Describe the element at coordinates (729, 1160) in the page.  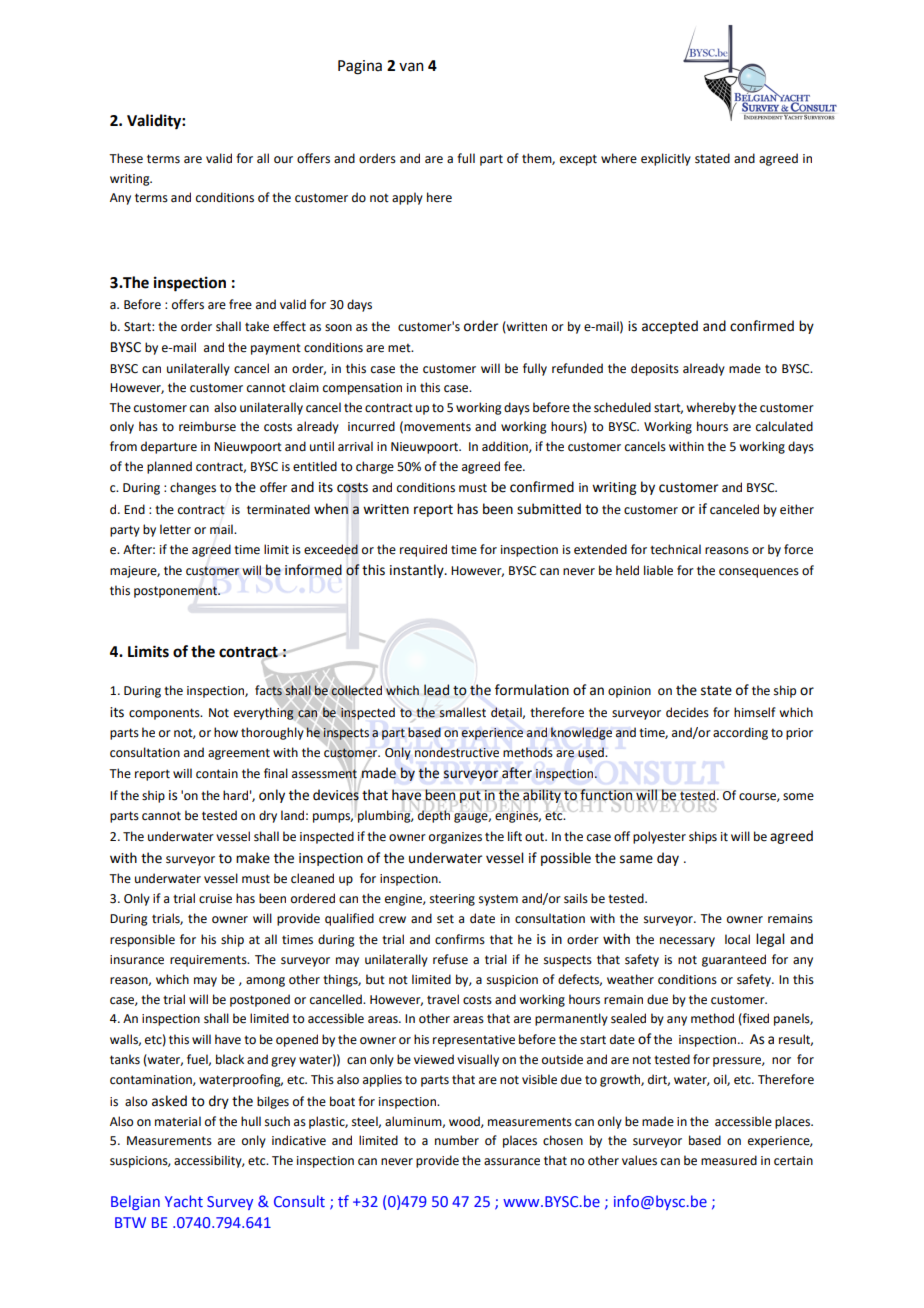
I see `measured` at that location.
